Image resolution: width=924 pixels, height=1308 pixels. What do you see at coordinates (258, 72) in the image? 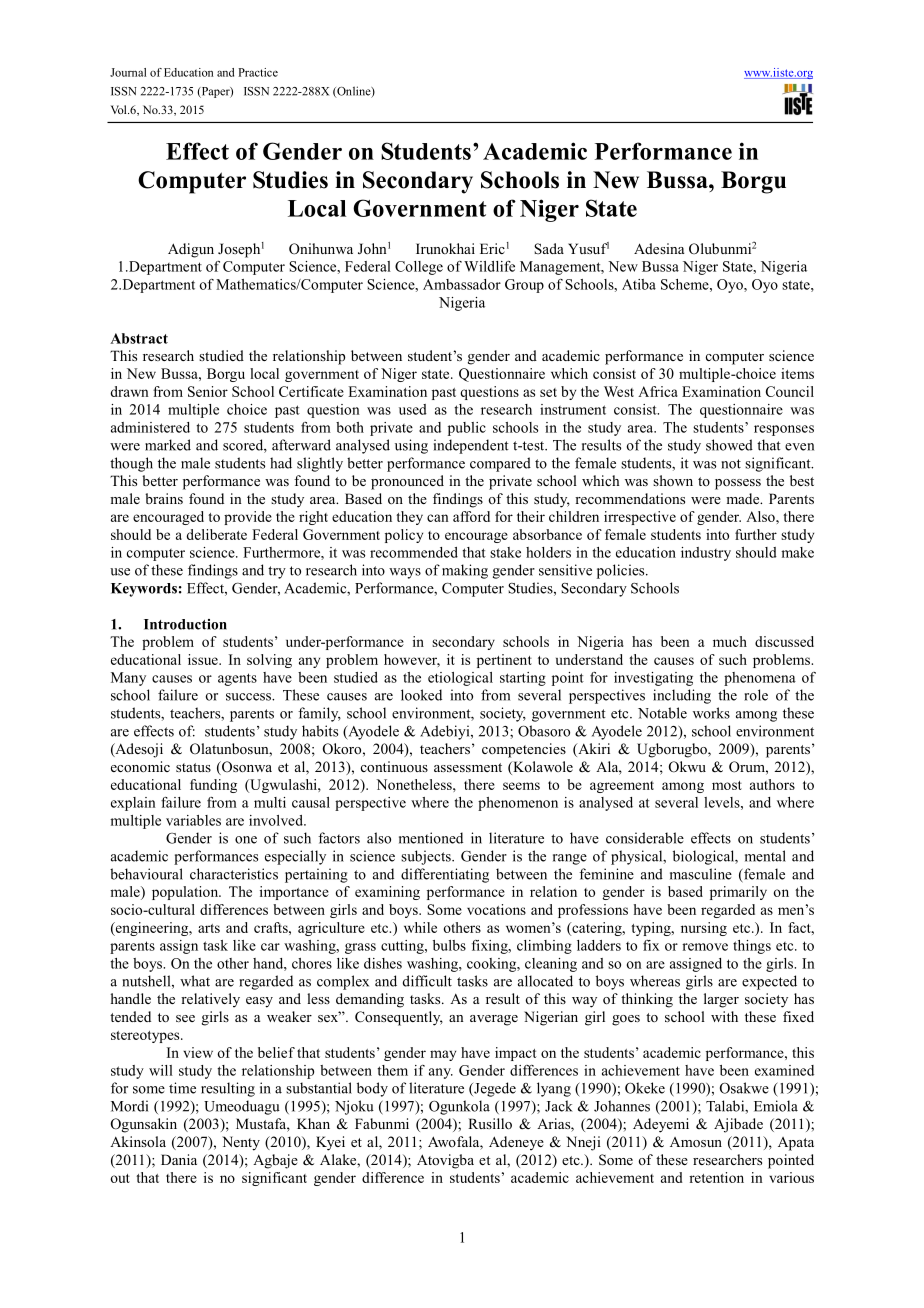
I see `Practice` at bounding box center [258, 72].
